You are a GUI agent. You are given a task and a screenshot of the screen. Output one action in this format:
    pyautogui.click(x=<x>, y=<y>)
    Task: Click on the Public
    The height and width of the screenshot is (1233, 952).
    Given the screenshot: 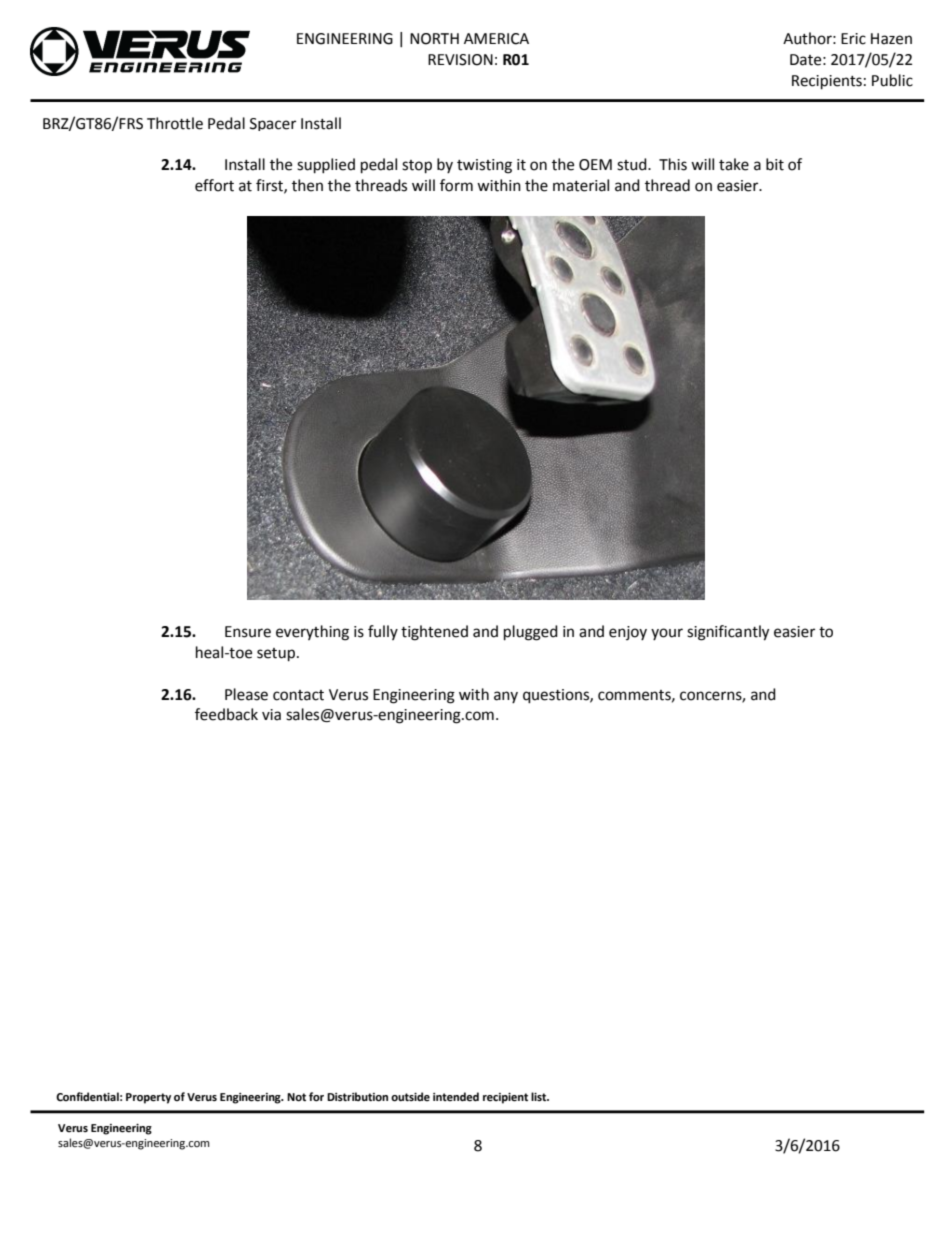 What is the action you would take?
    pyautogui.click(x=892, y=80)
